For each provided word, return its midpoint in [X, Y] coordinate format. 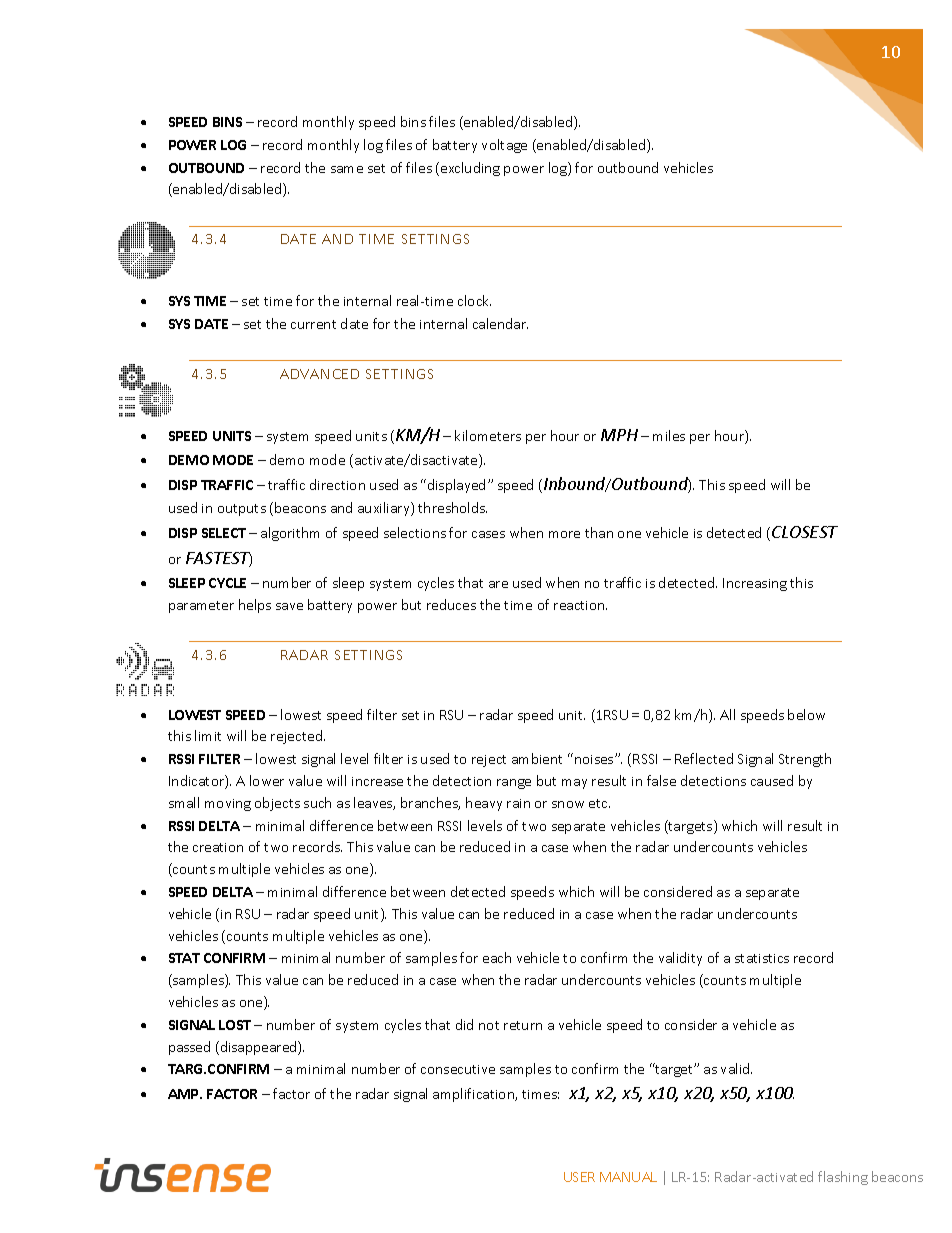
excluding [470, 169]
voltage [504, 146]
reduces [451, 604]
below [806, 714]
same [347, 169]
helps [255, 606]
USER [579, 1177]
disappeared [258, 1048]
